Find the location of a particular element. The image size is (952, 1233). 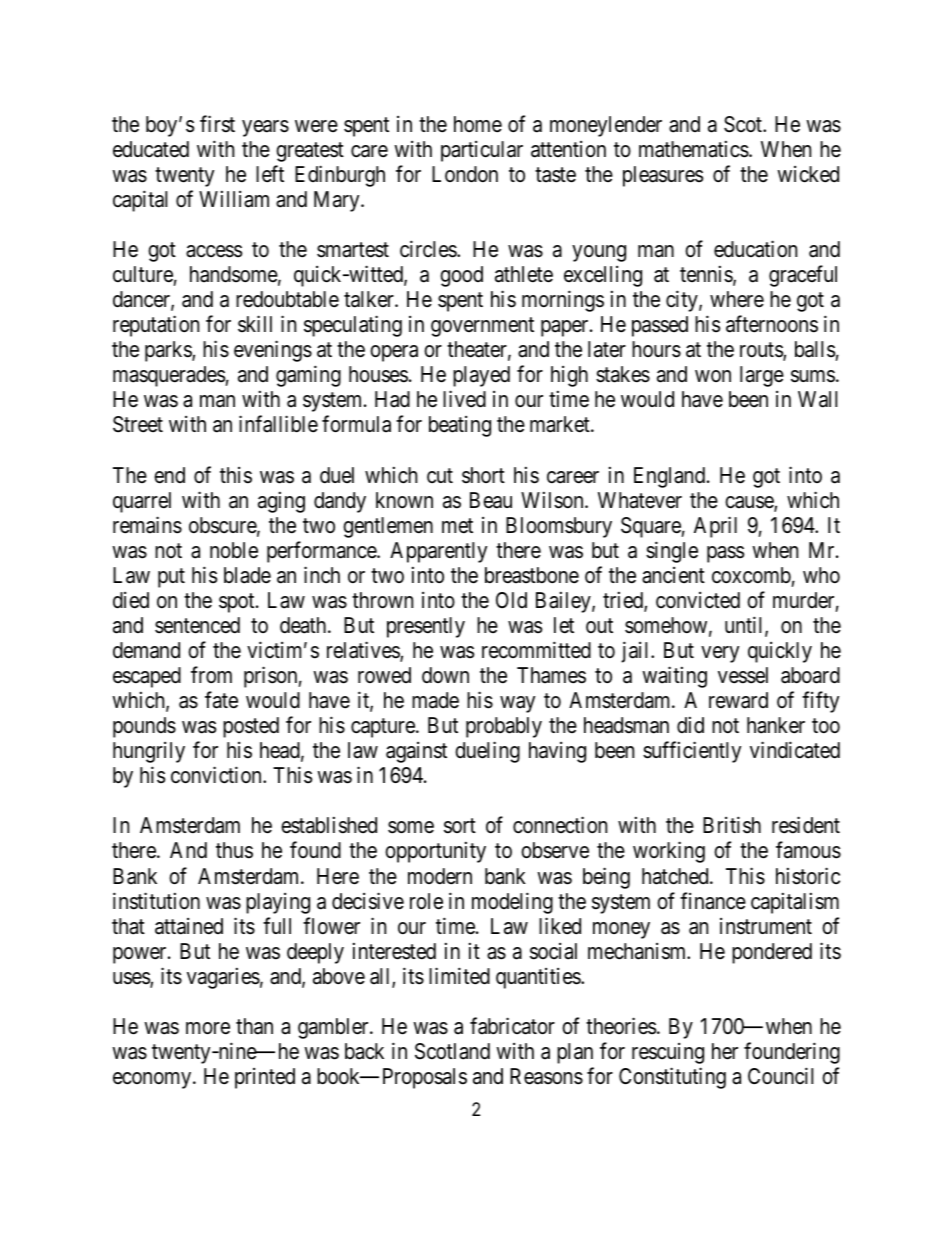

mathematics is located at coordinates (694, 149).
